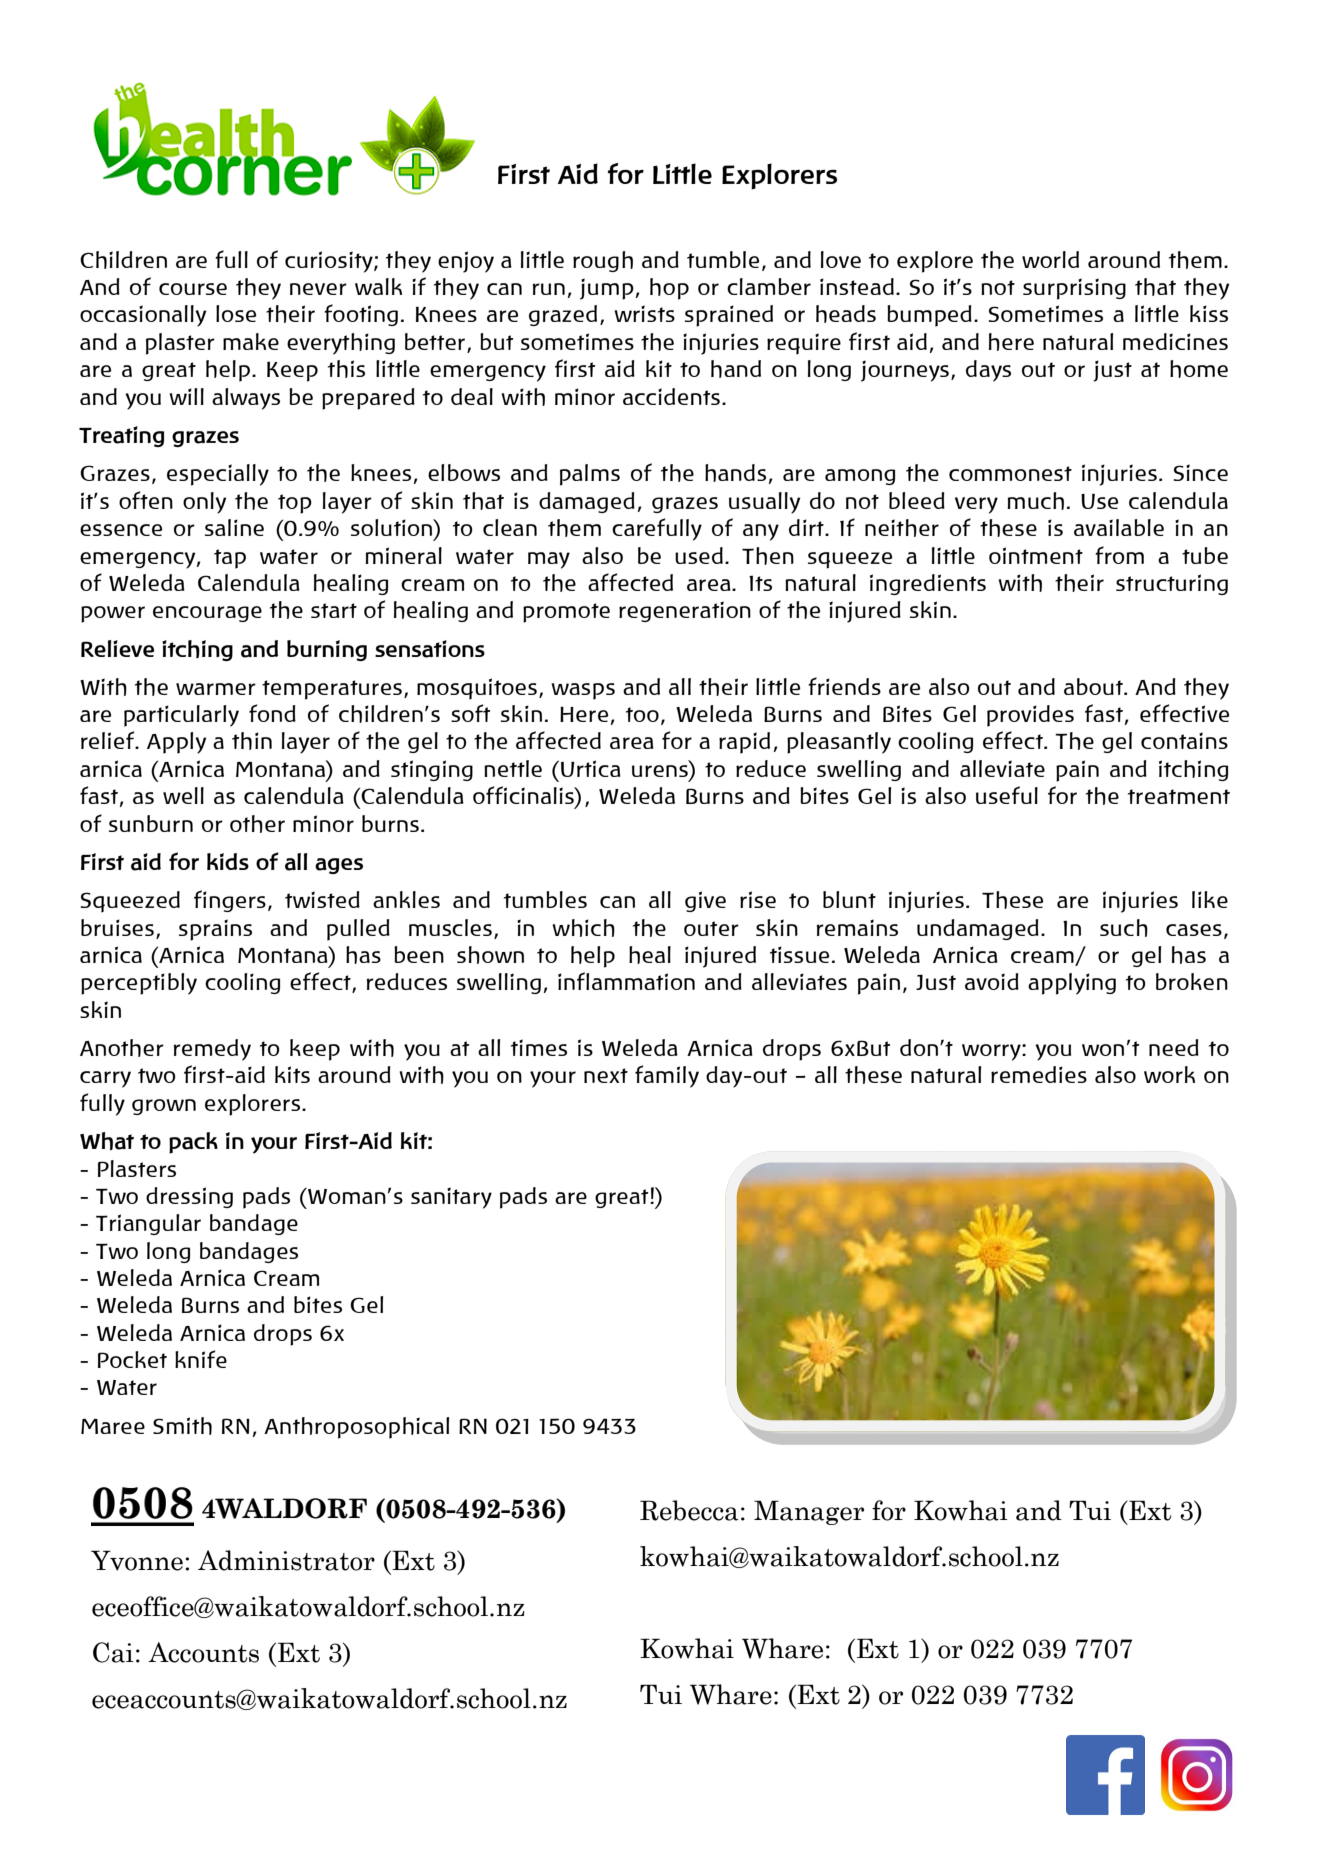 The height and width of the screenshot is (1871, 1323). Describe the element at coordinates (207, 614) in the screenshot. I see `encourage` at that location.
